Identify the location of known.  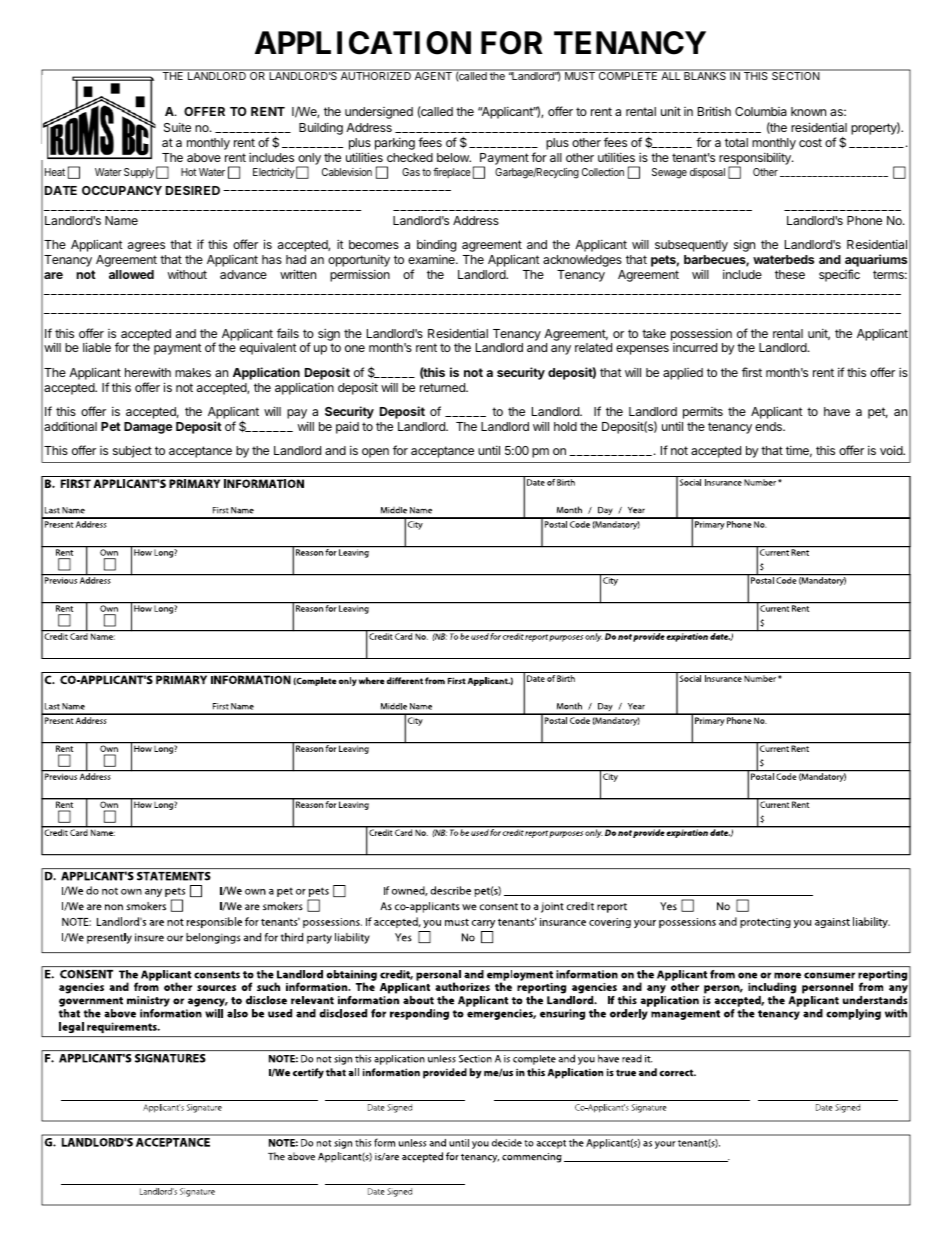
(808, 111).
